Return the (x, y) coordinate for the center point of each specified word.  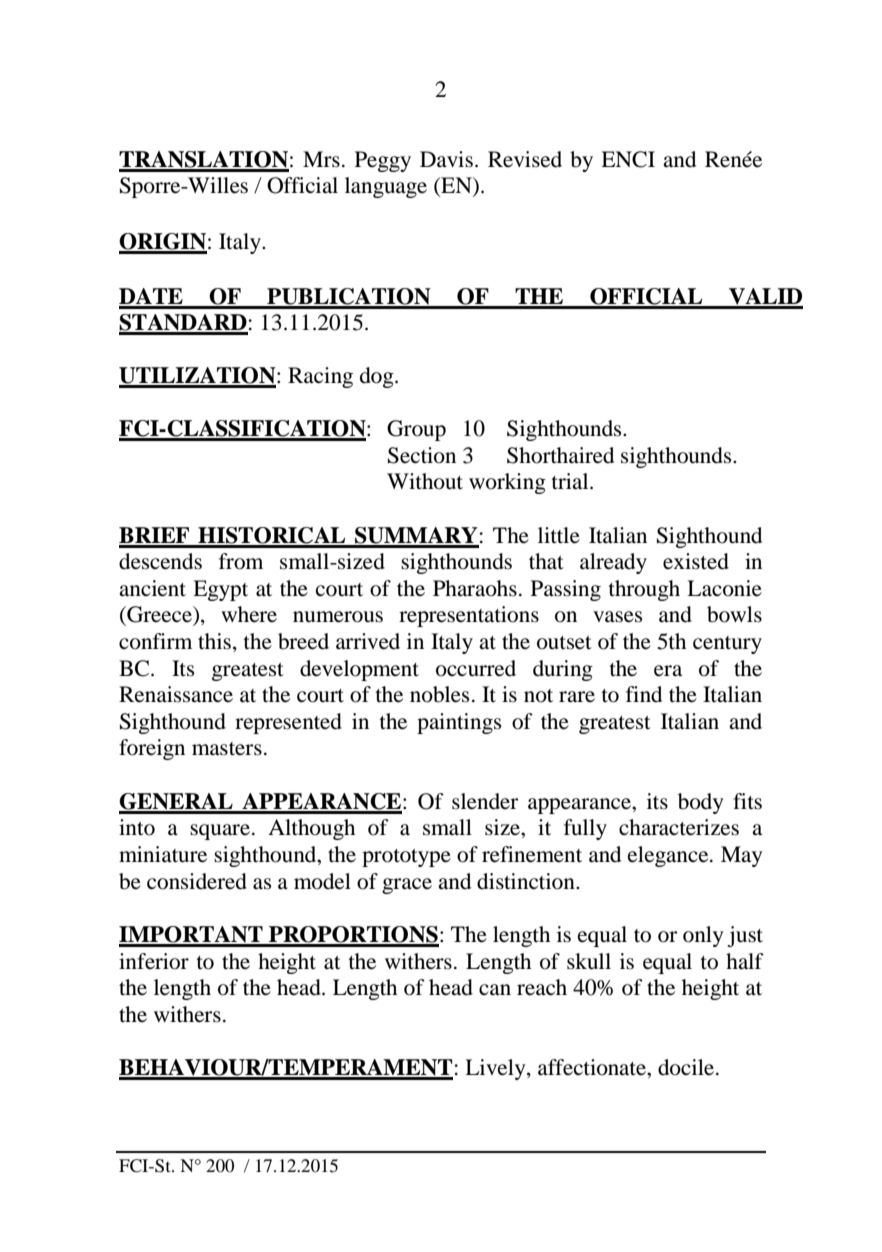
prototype (406, 858)
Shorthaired (560, 455)
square (220, 832)
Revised (525, 159)
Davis (446, 159)
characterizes (679, 827)
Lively (496, 1069)
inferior (154, 961)
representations (469, 616)
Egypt (220, 590)
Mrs (321, 159)
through (644, 590)
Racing (320, 377)
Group (416, 430)
